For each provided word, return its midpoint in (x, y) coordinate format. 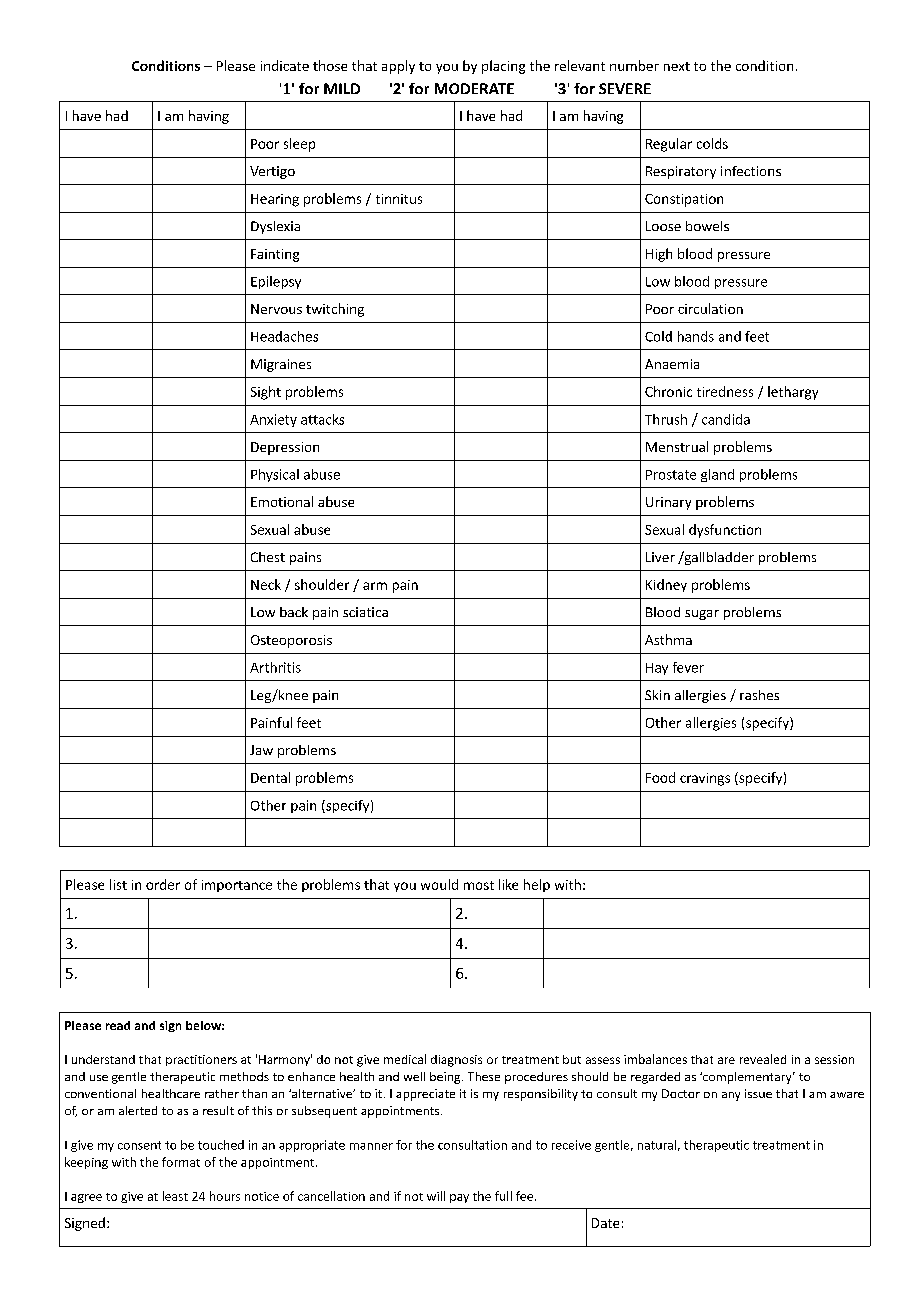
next (677, 66)
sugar (702, 615)
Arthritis (275, 667)
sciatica (365, 612)
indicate (285, 65)
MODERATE (474, 88)
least (175, 1196)
